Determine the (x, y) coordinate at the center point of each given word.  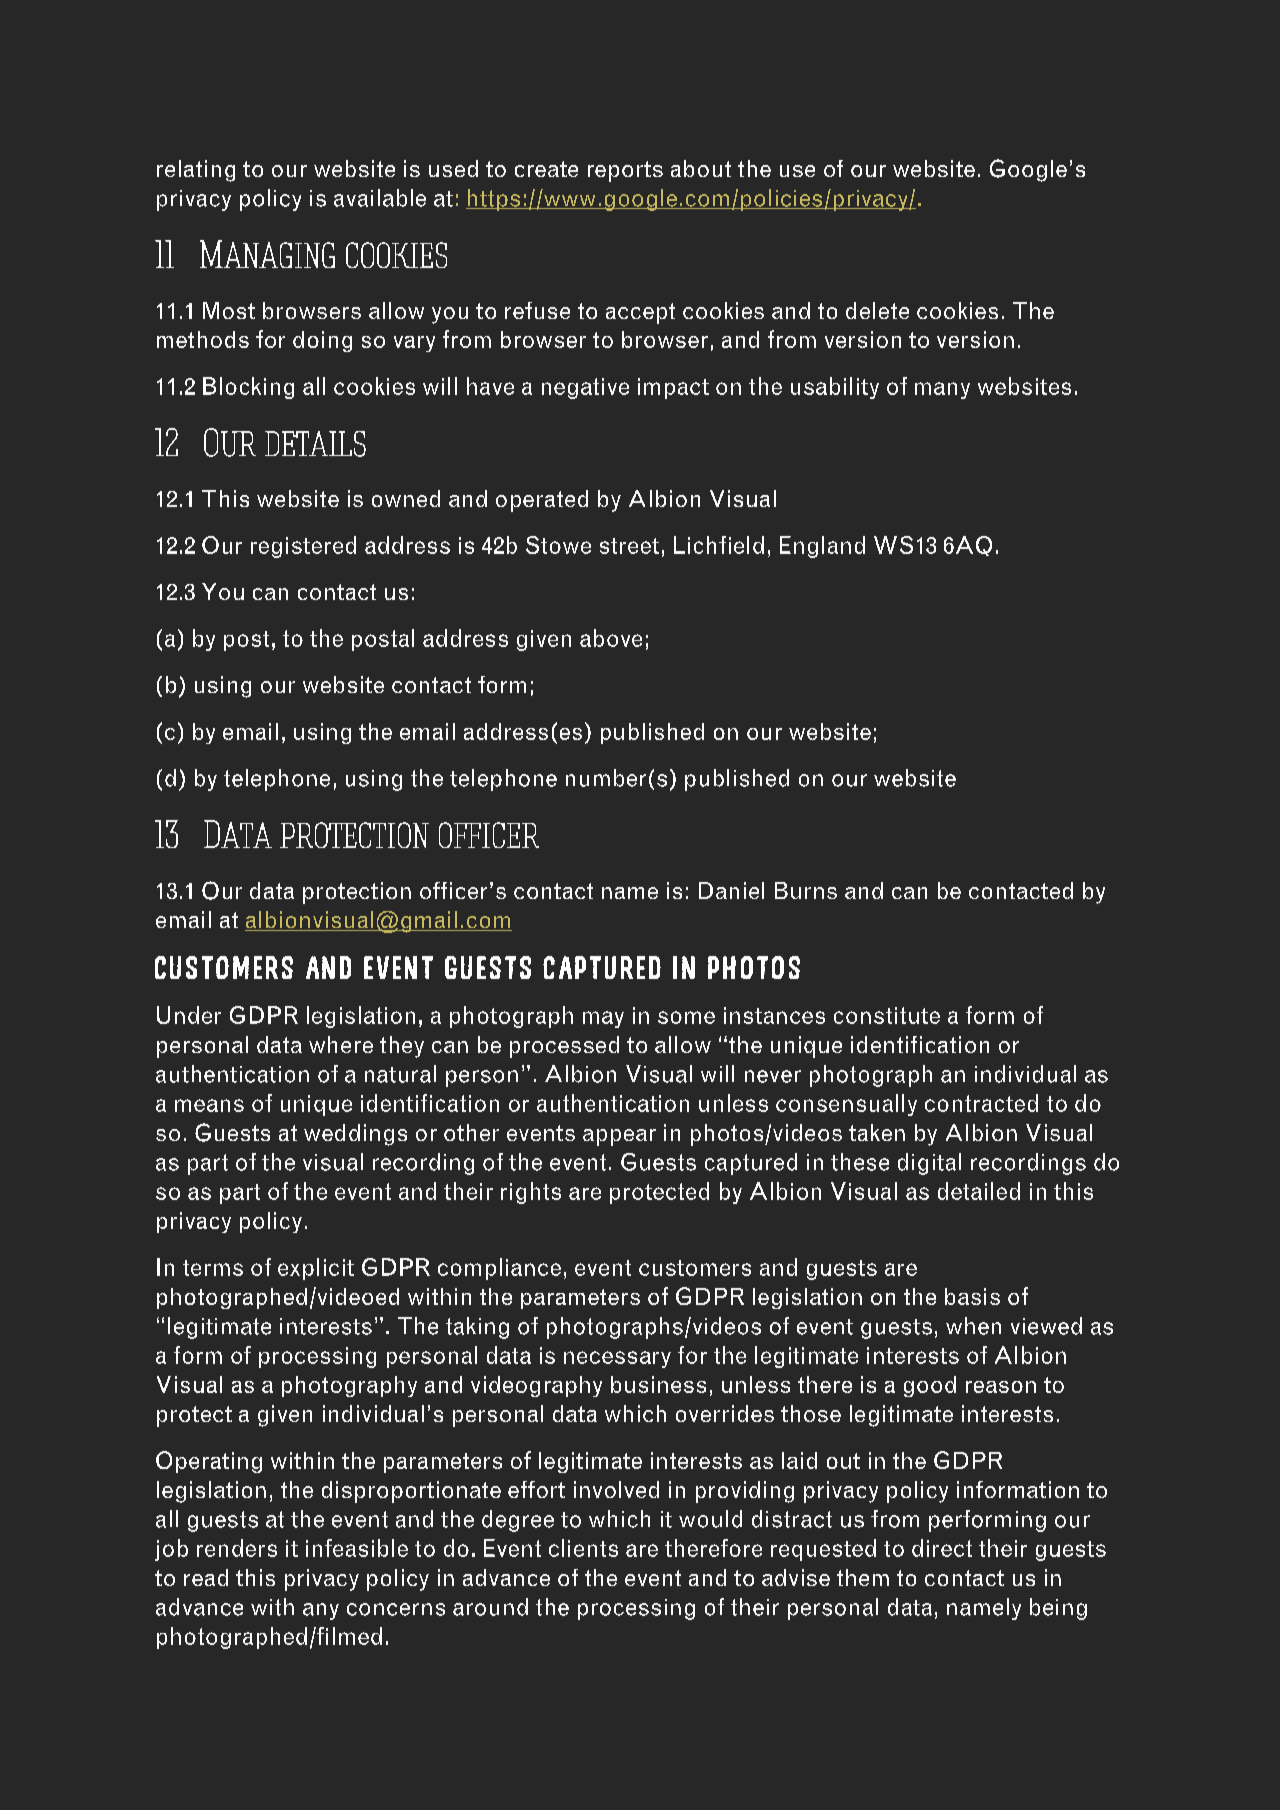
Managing (267, 254)
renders (237, 1548)
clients (583, 1548)
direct (942, 1548)
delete (877, 310)
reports (625, 171)
